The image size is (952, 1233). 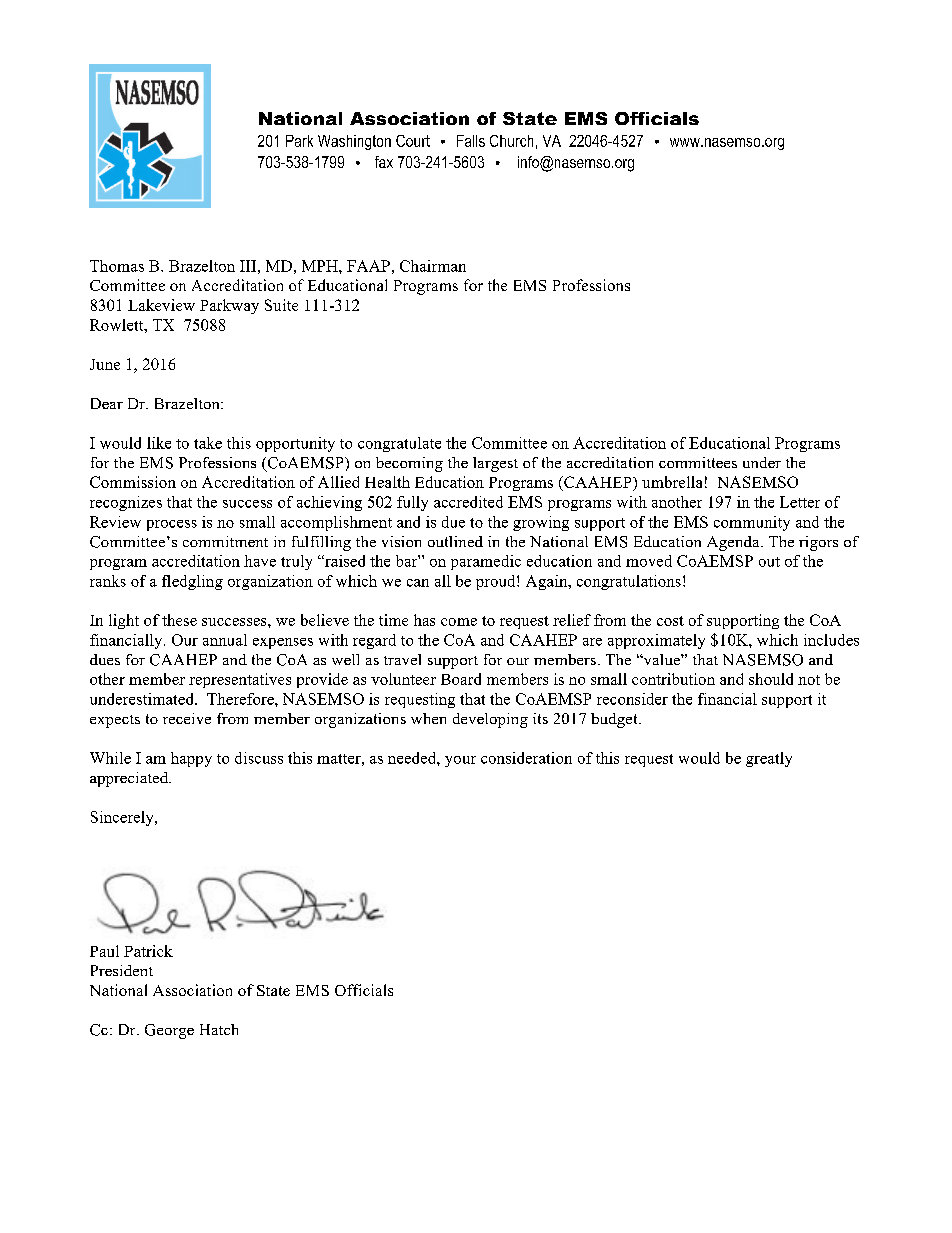 What do you see at coordinates (497, 582) in the screenshot?
I see `proud` at bounding box center [497, 582].
